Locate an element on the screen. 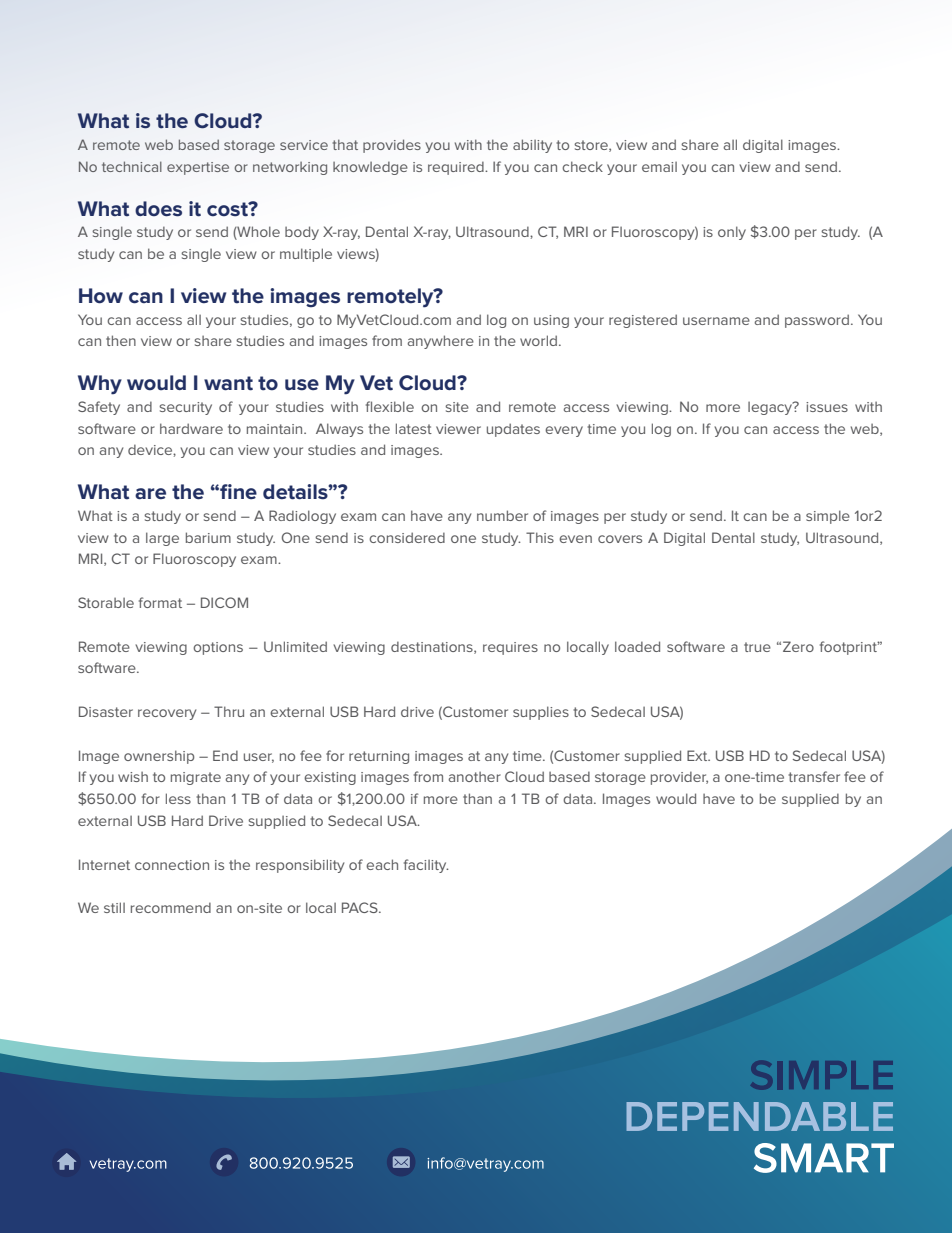 The height and width of the screenshot is (1233, 952). required is located at coordinates (457, 168).
